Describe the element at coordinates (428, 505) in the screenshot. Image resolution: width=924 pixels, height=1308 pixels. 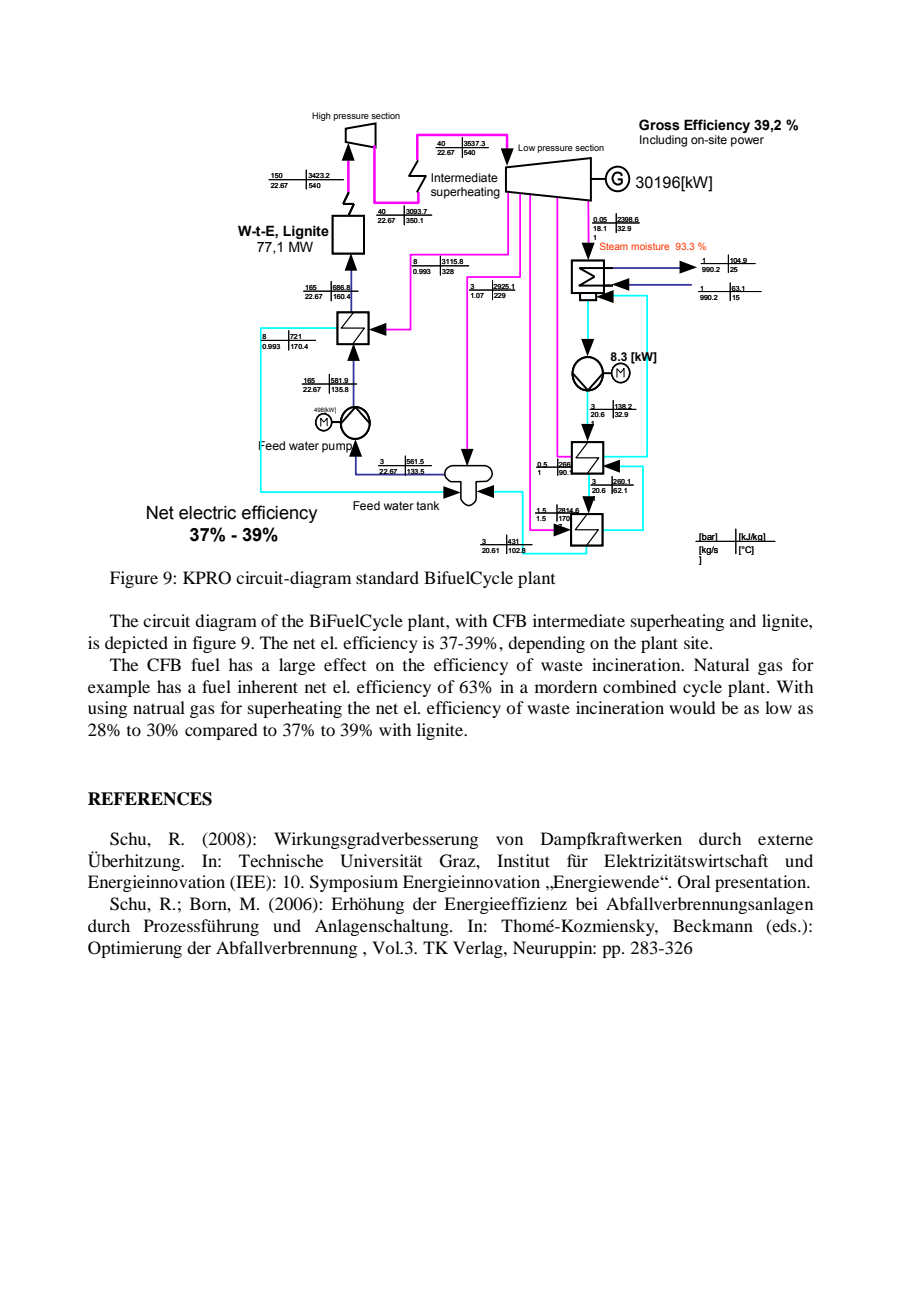
I see `tank` at that location.
